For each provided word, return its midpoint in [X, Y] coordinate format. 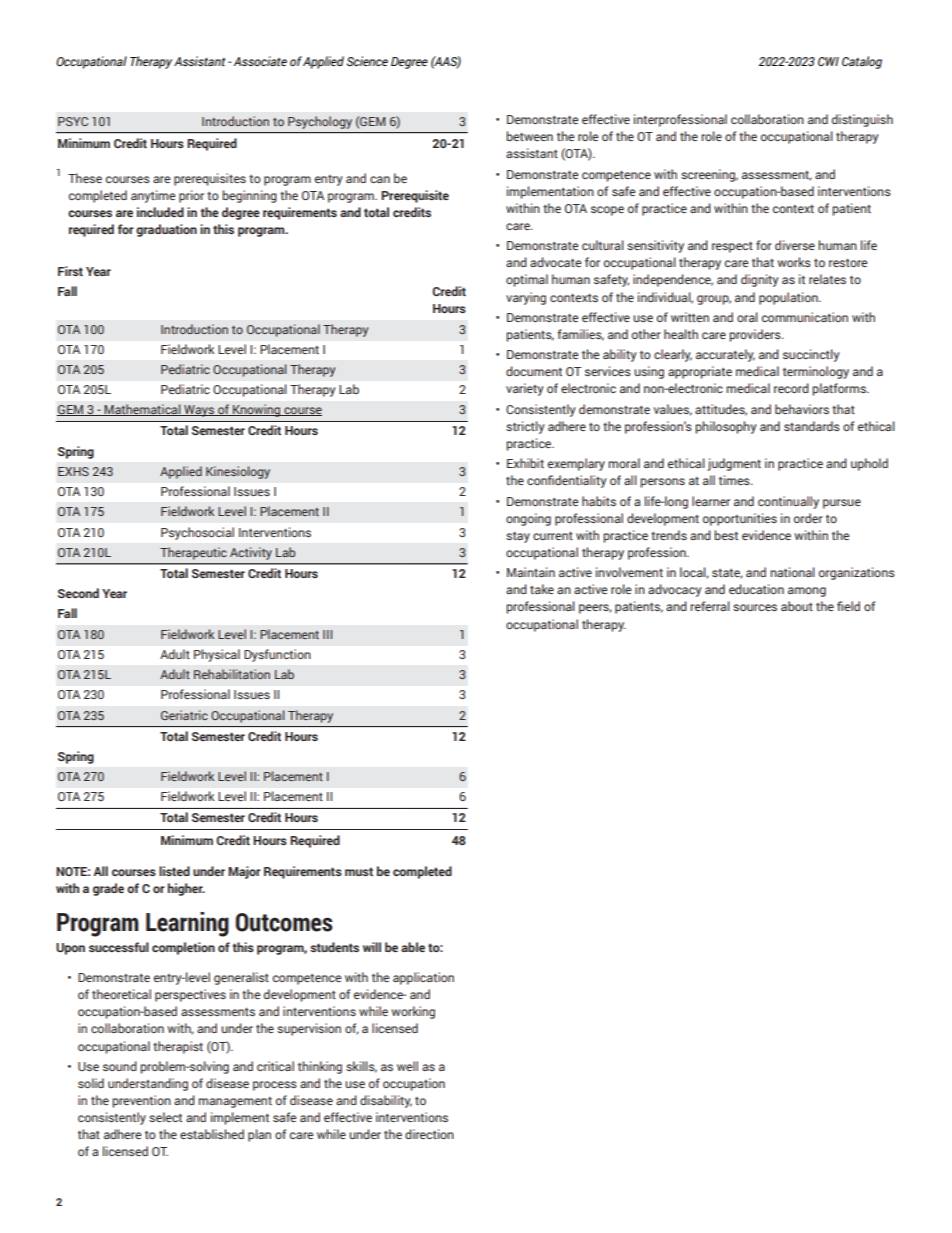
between [529, 136]
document [534, 371]
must [359, 871]
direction [429, 1134]
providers [756, 335]
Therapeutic [193, 553]
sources [755, 607]
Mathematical [143, 410]
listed [174, 871]
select [165, 1117]
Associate [260, 61]
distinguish [862, 120]
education [756, 589]
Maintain [531, 572]
